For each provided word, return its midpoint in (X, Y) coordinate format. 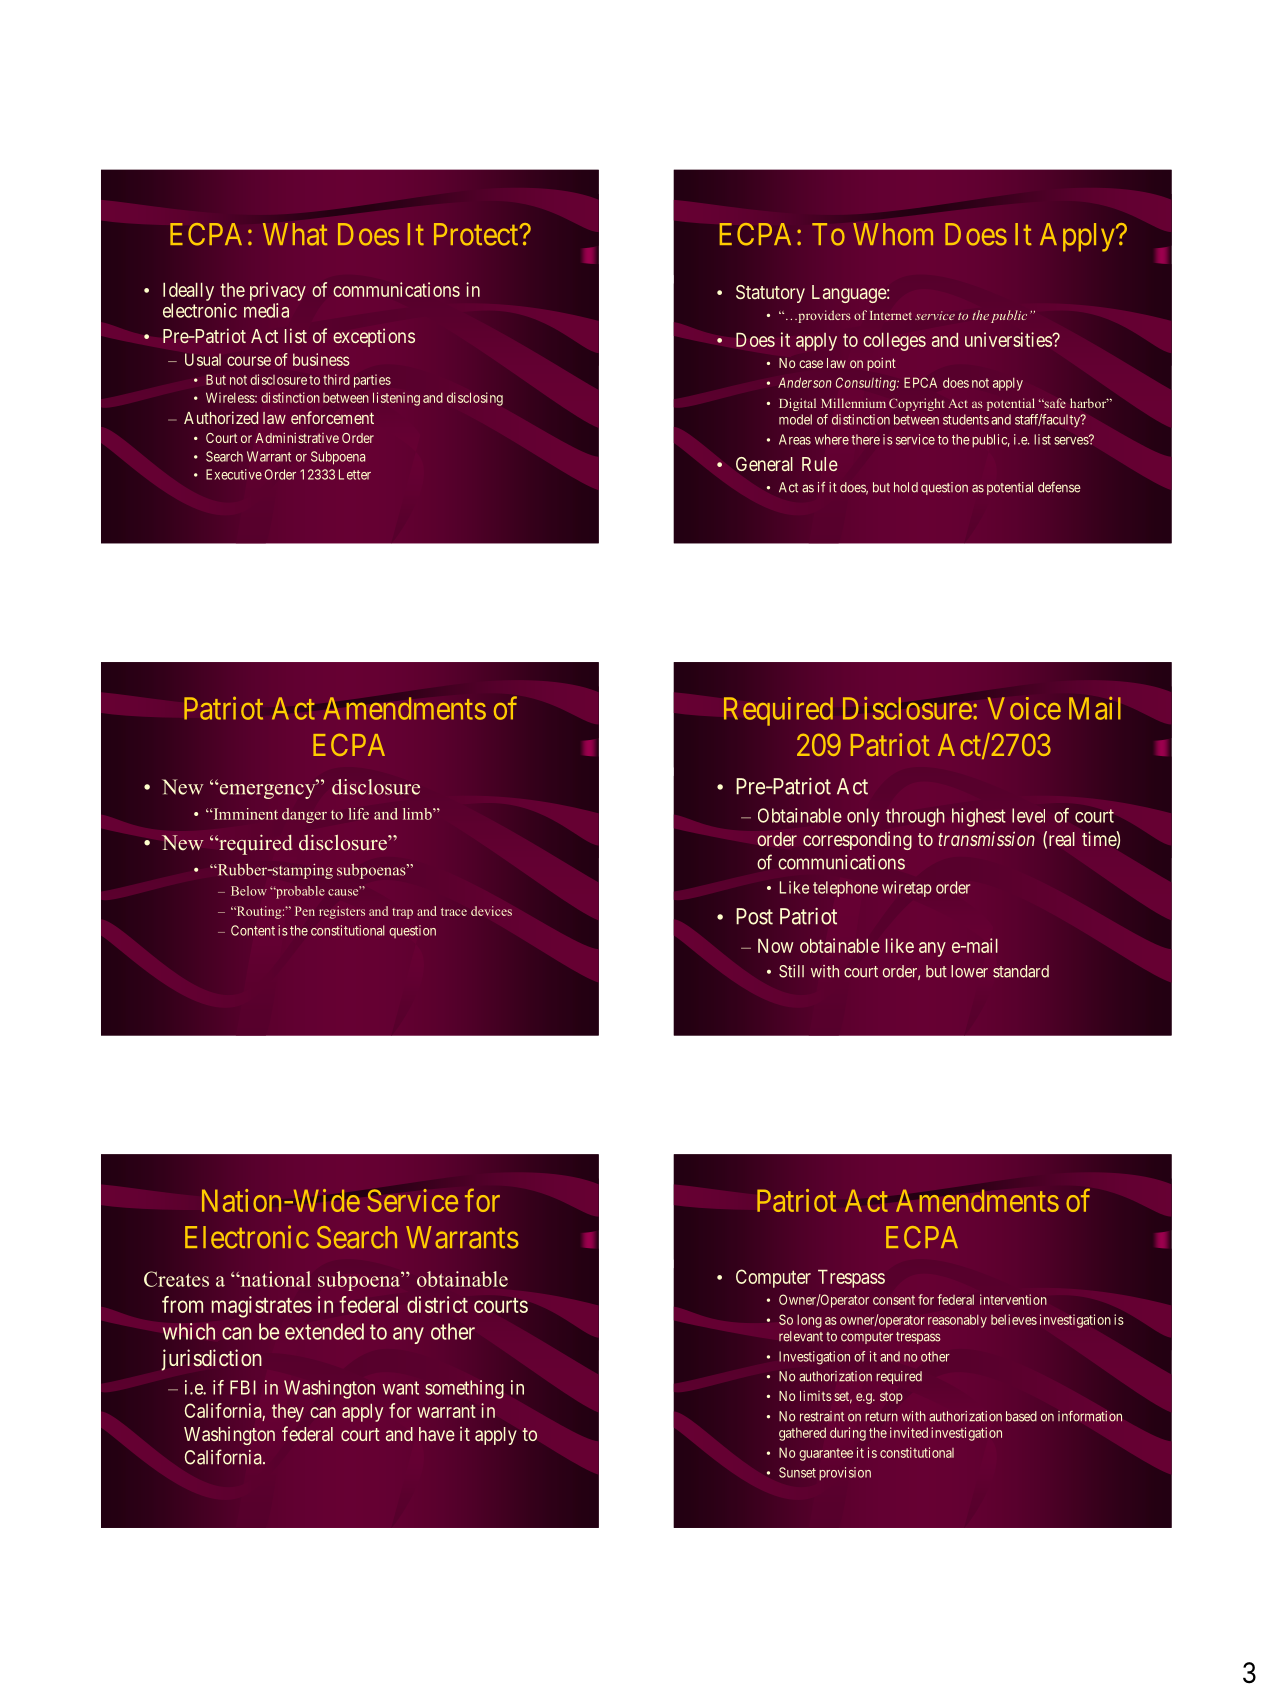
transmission (986, 838)
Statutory (770, 294)
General (764, 464)
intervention (1013, 1299)
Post (754, 916)
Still (791, 971)
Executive (234, 474)
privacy (278, 291)
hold (906, 487)
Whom (893, 234)
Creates (176, 1279)
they (288, 1413)
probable (299, 892)
